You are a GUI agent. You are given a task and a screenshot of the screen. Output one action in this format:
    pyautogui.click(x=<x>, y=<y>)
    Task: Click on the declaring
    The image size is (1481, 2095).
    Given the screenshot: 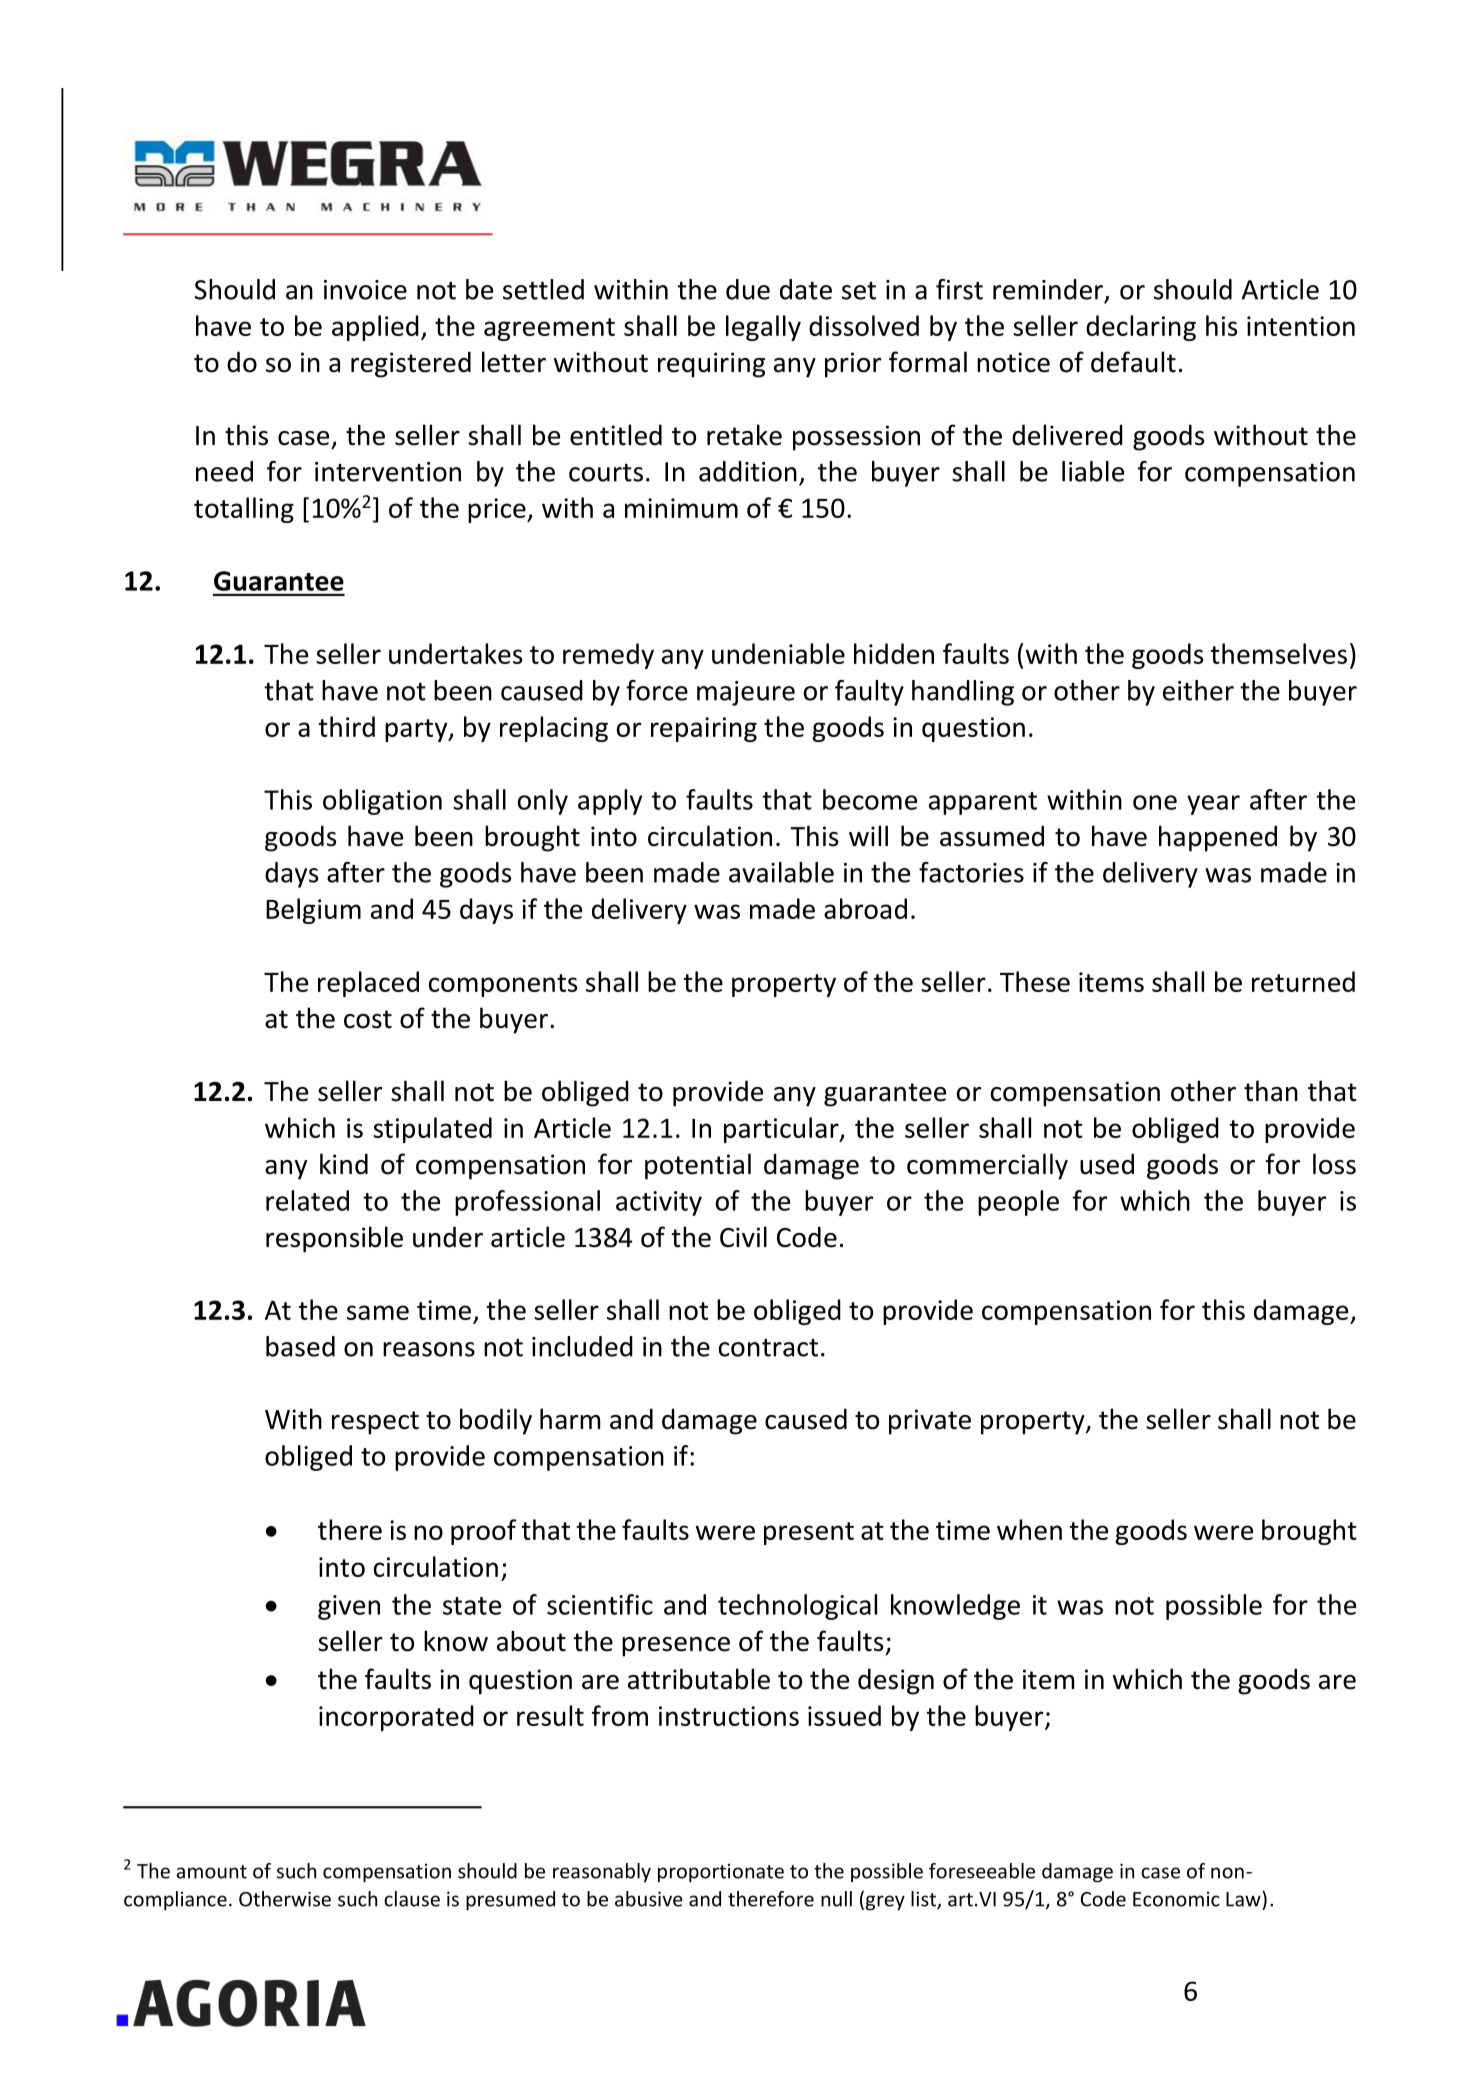 What is the action you would take?
    pyautogui.click(x=1141, y=328)
